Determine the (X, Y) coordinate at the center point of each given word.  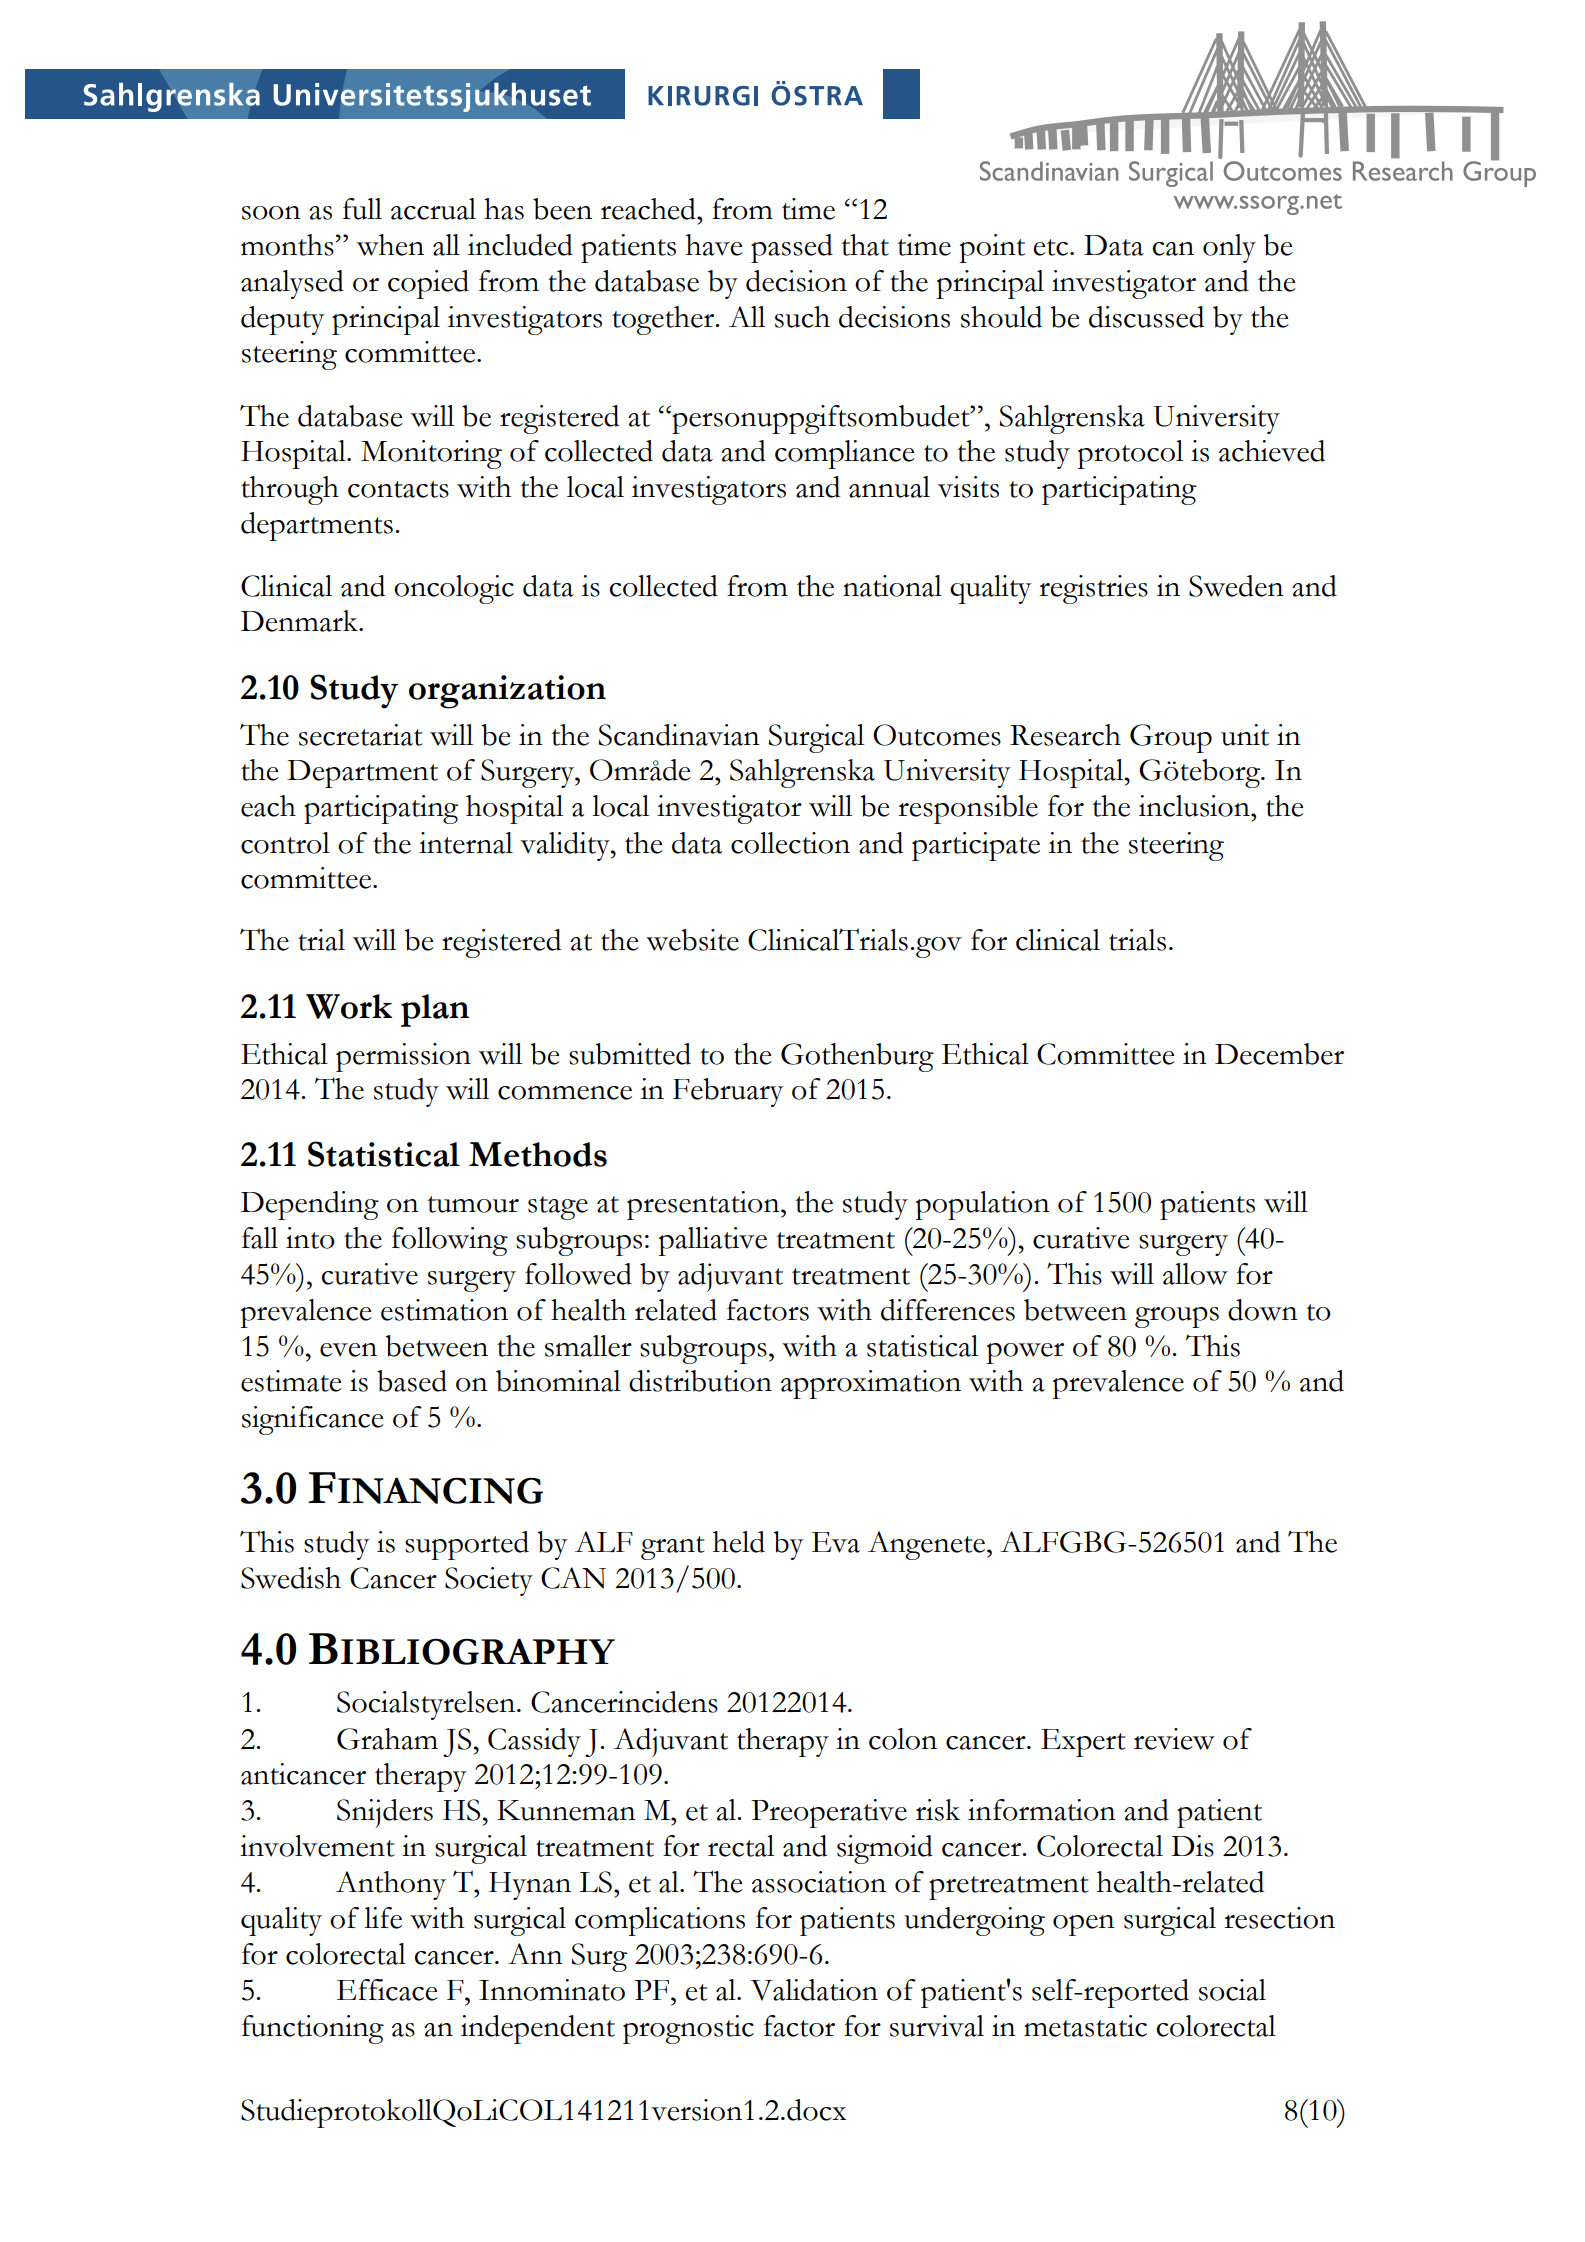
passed (792, 248)
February (728, 1092)
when (390, 245)
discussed (1146, 317)
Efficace (387, 1990)
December (1279, 1054)
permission (403, 1057)
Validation (814, 1990)
